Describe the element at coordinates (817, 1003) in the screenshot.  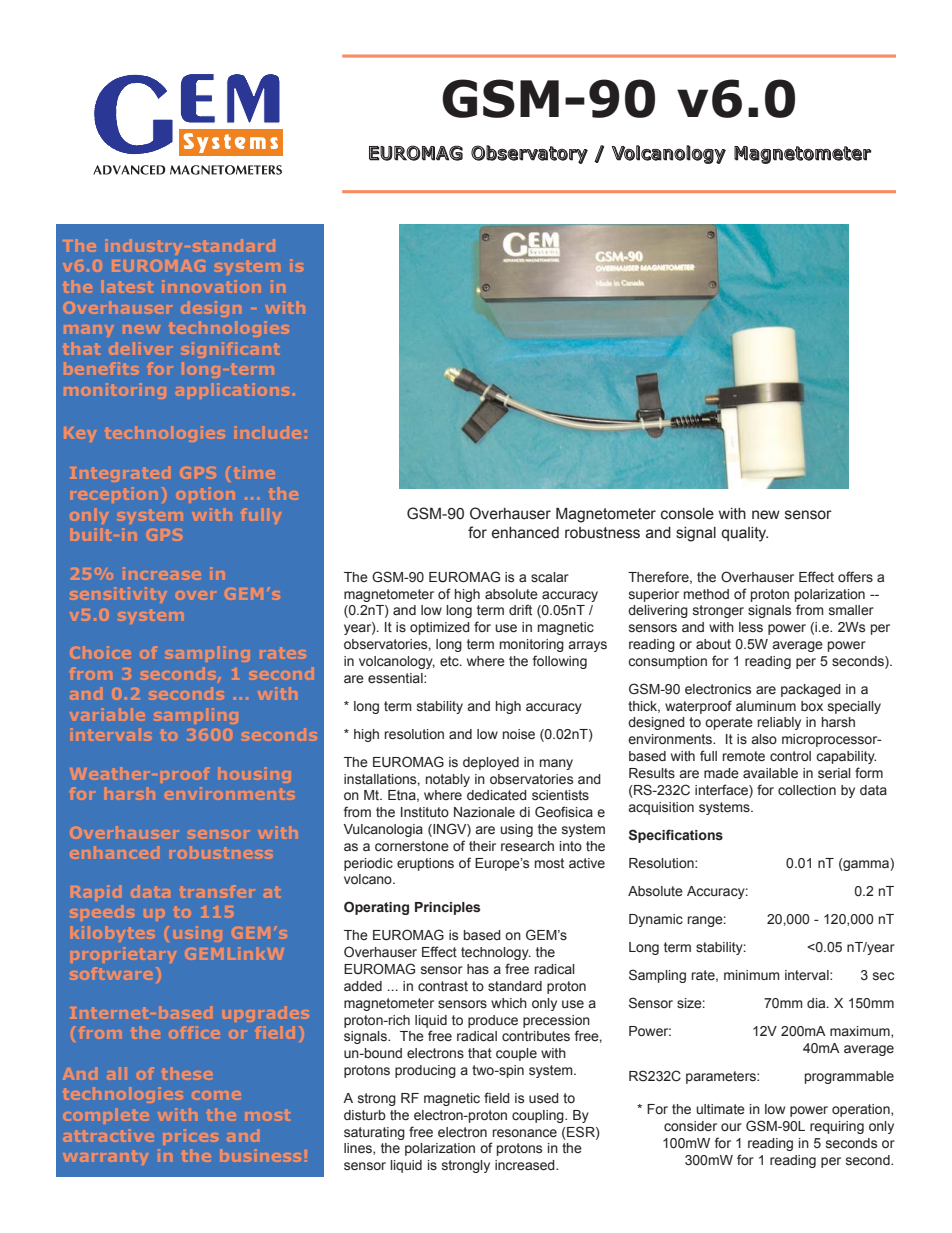
I see `dia` at that location.
